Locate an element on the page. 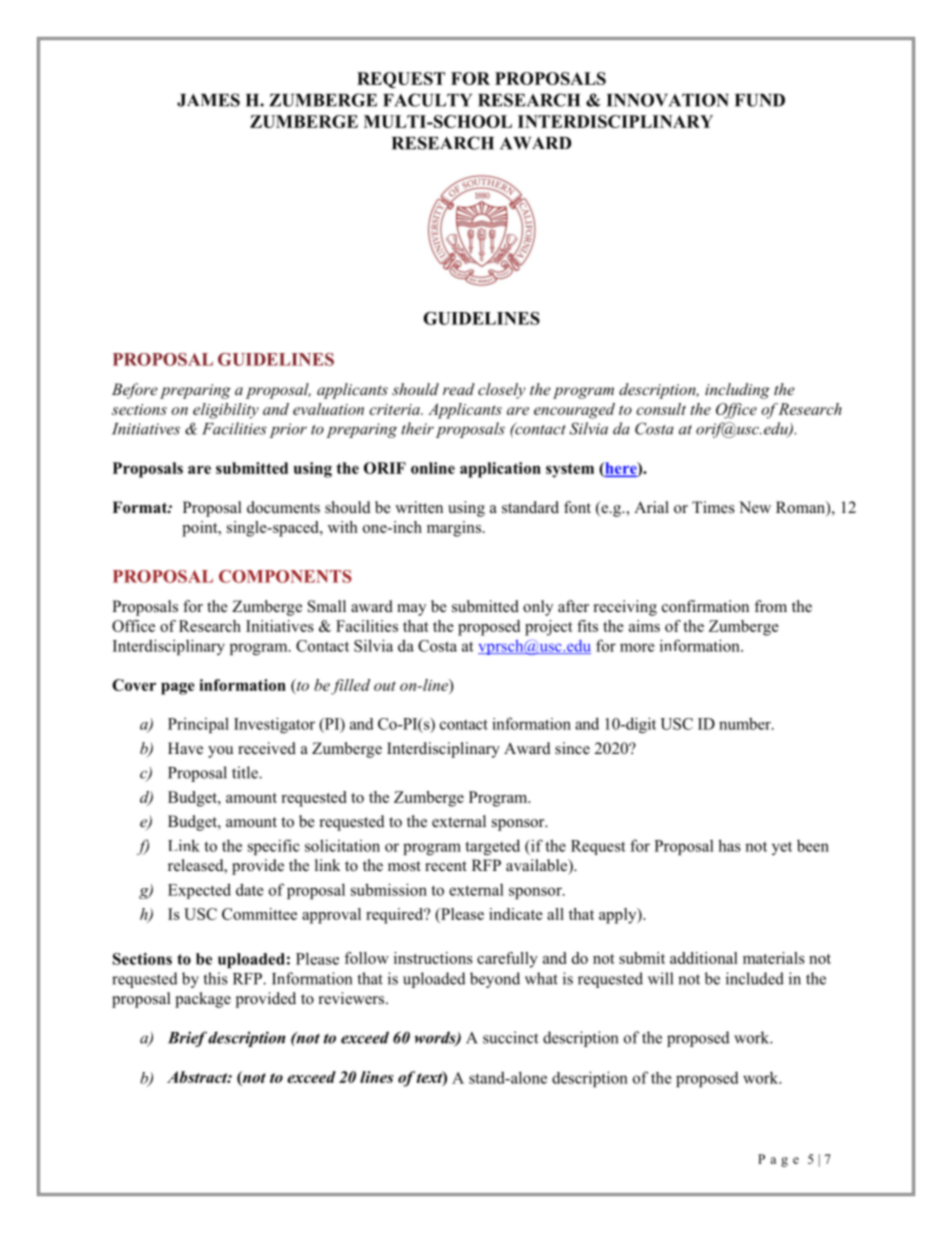 The width and height of the document is (952, 1233). out is located at coordinates (385, 686).
